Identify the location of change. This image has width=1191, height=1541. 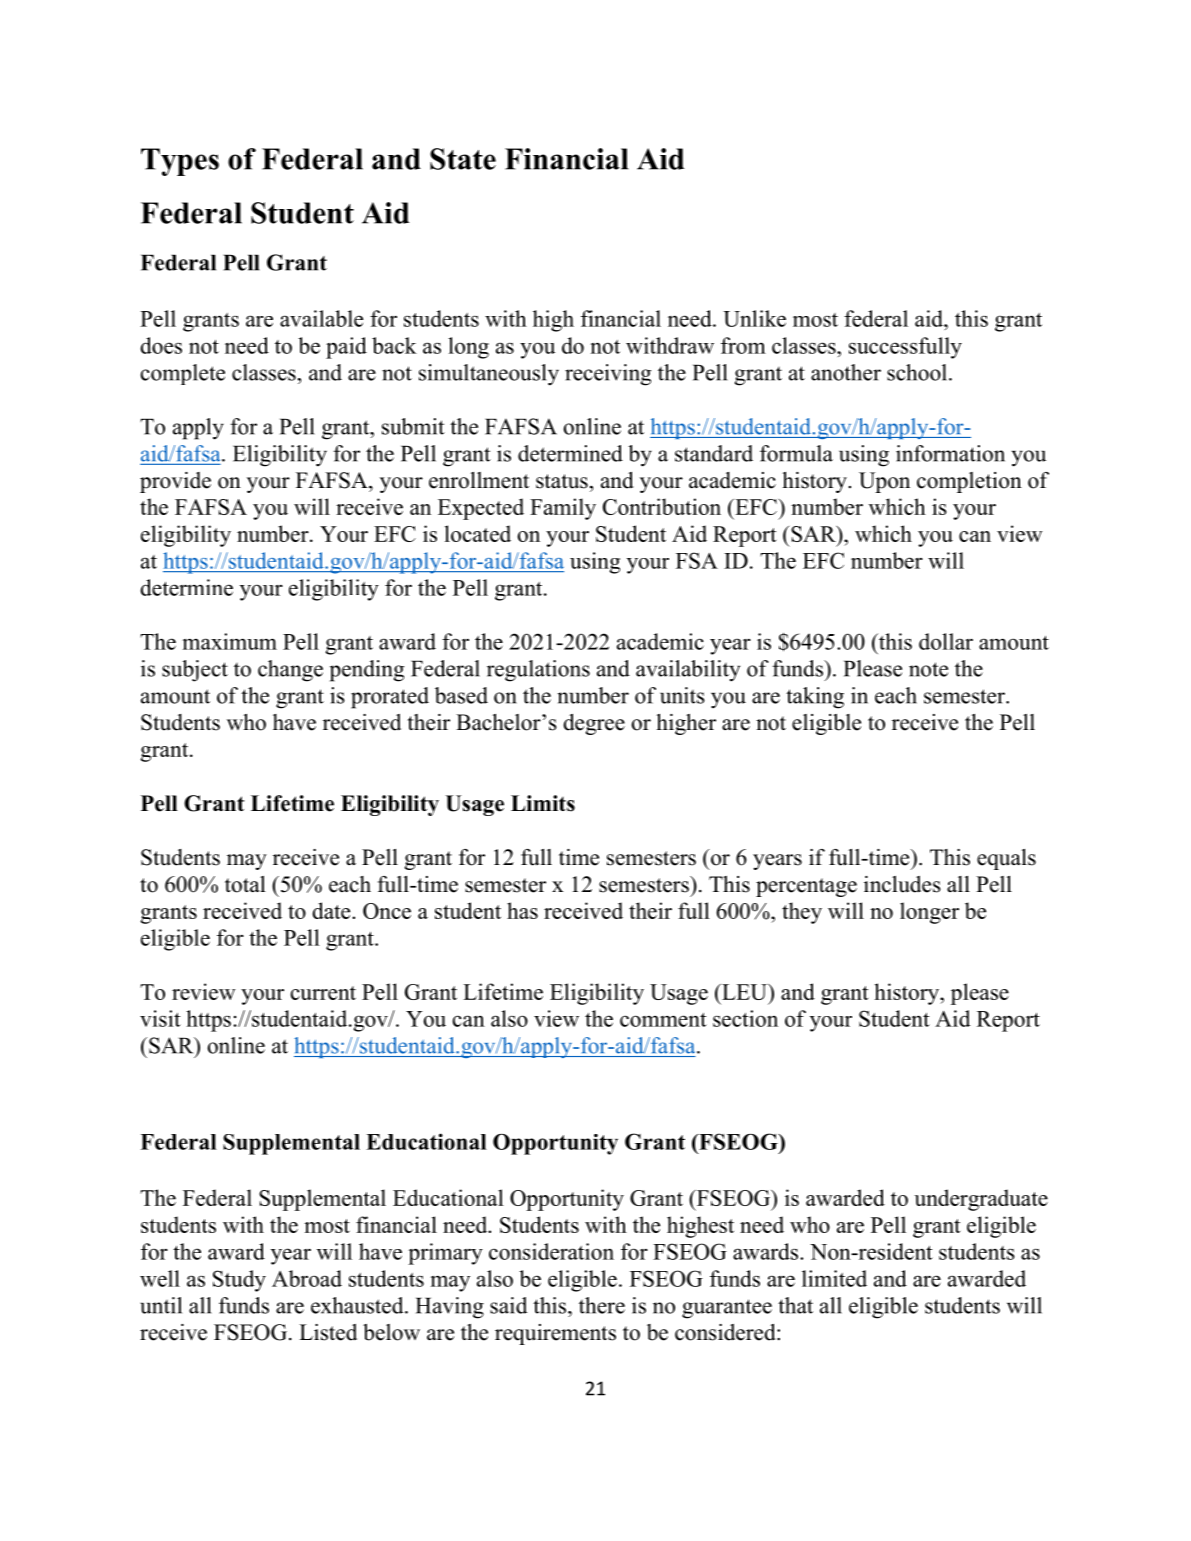
(290, 671).
